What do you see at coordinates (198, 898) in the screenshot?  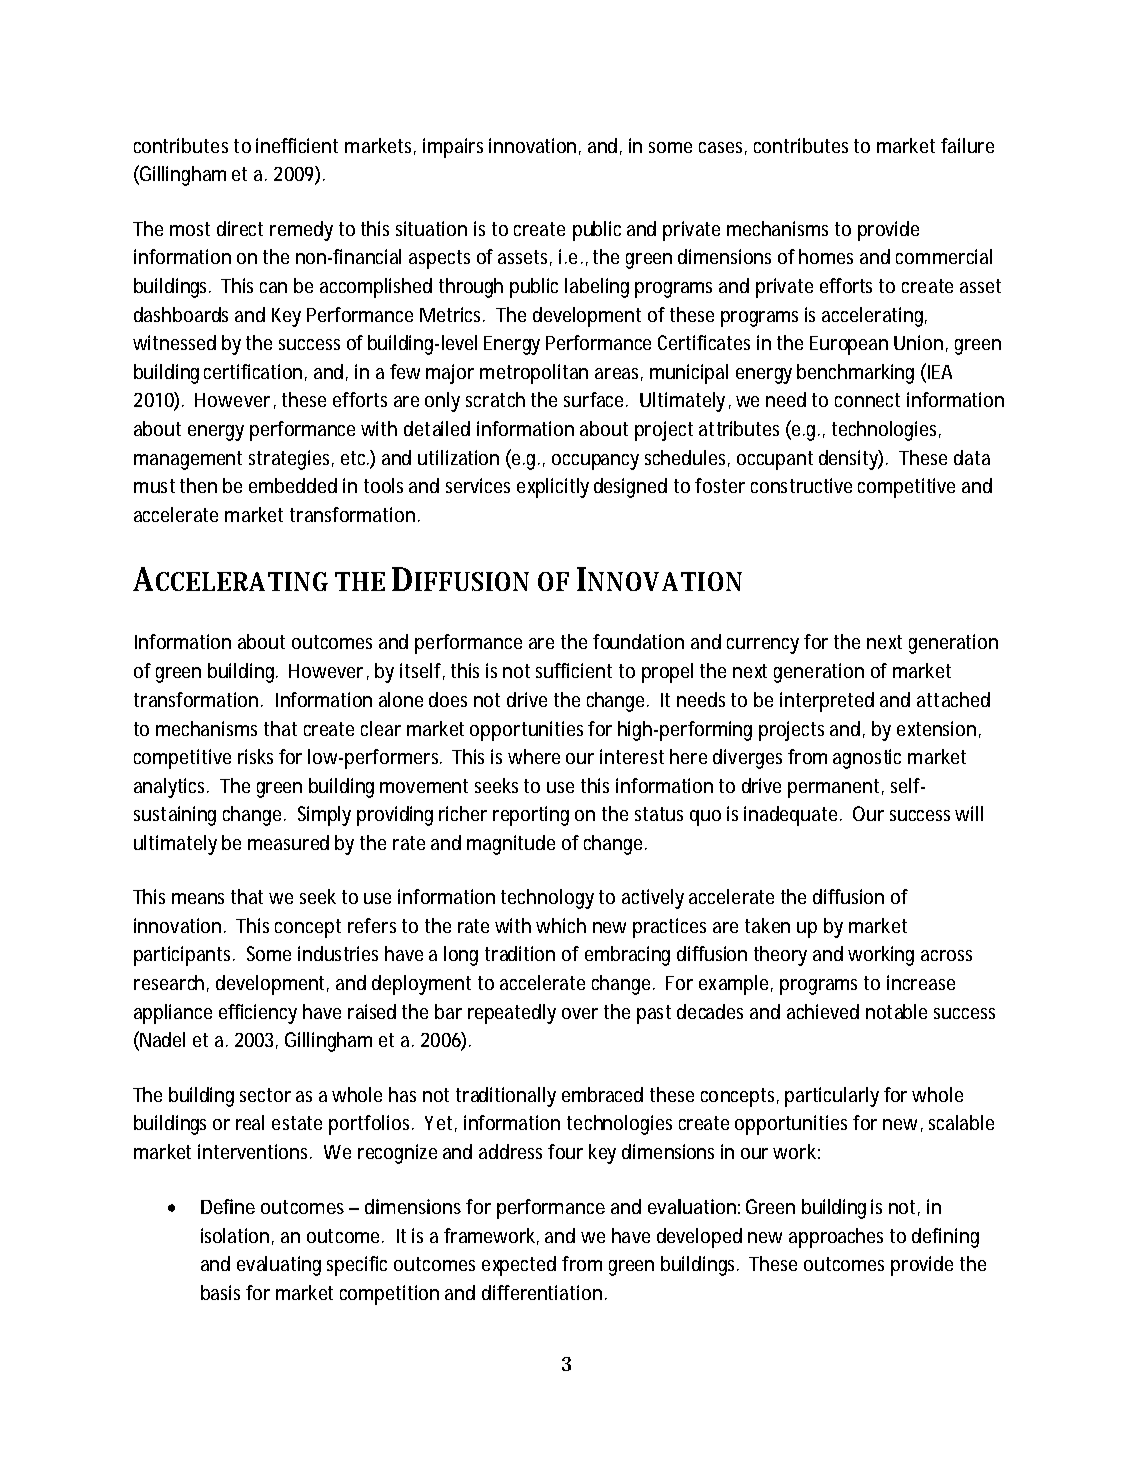 I see `means` at bounding box center [198, 898].
